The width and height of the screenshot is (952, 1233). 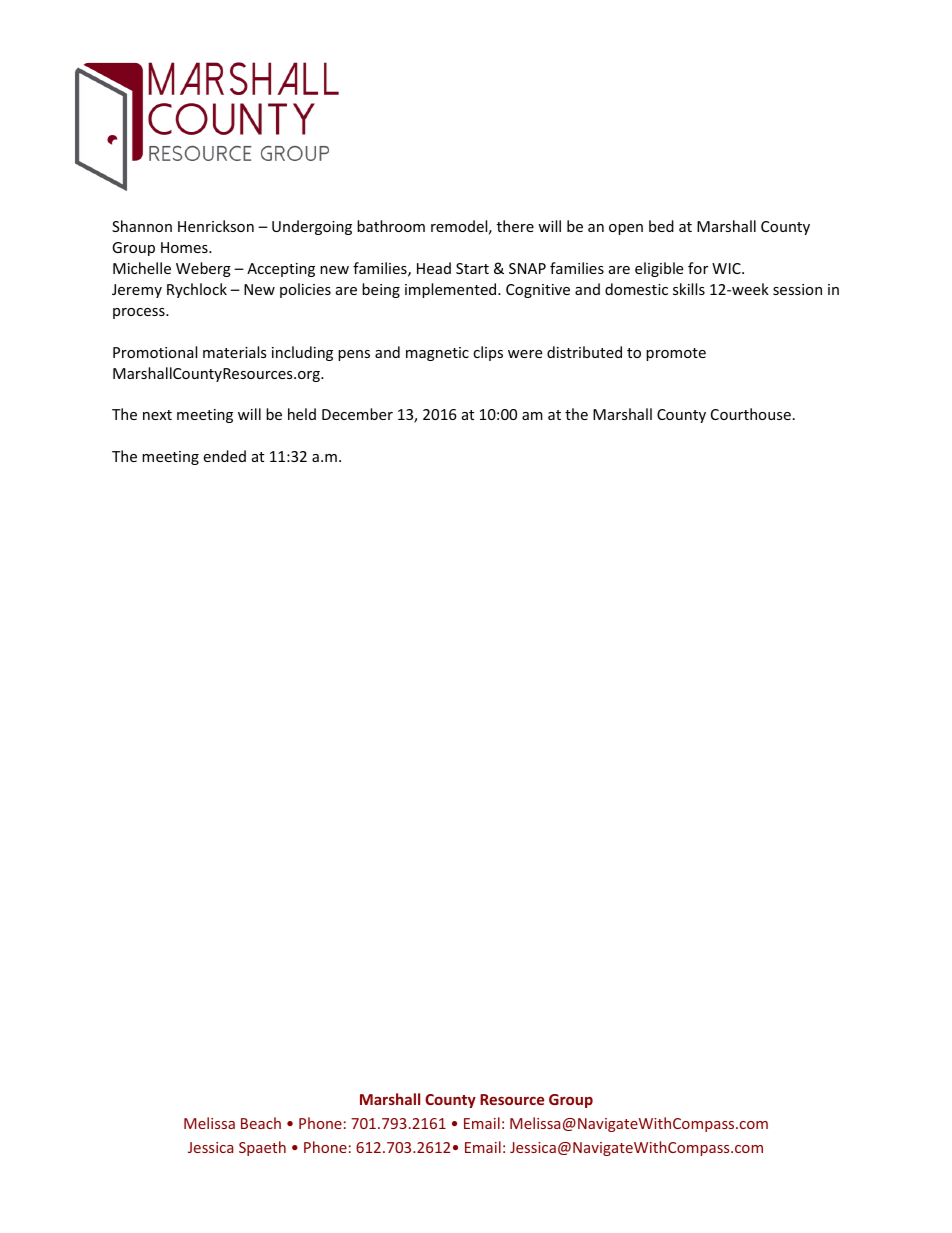 I want to click on ended, so click(x=224, y=456).
